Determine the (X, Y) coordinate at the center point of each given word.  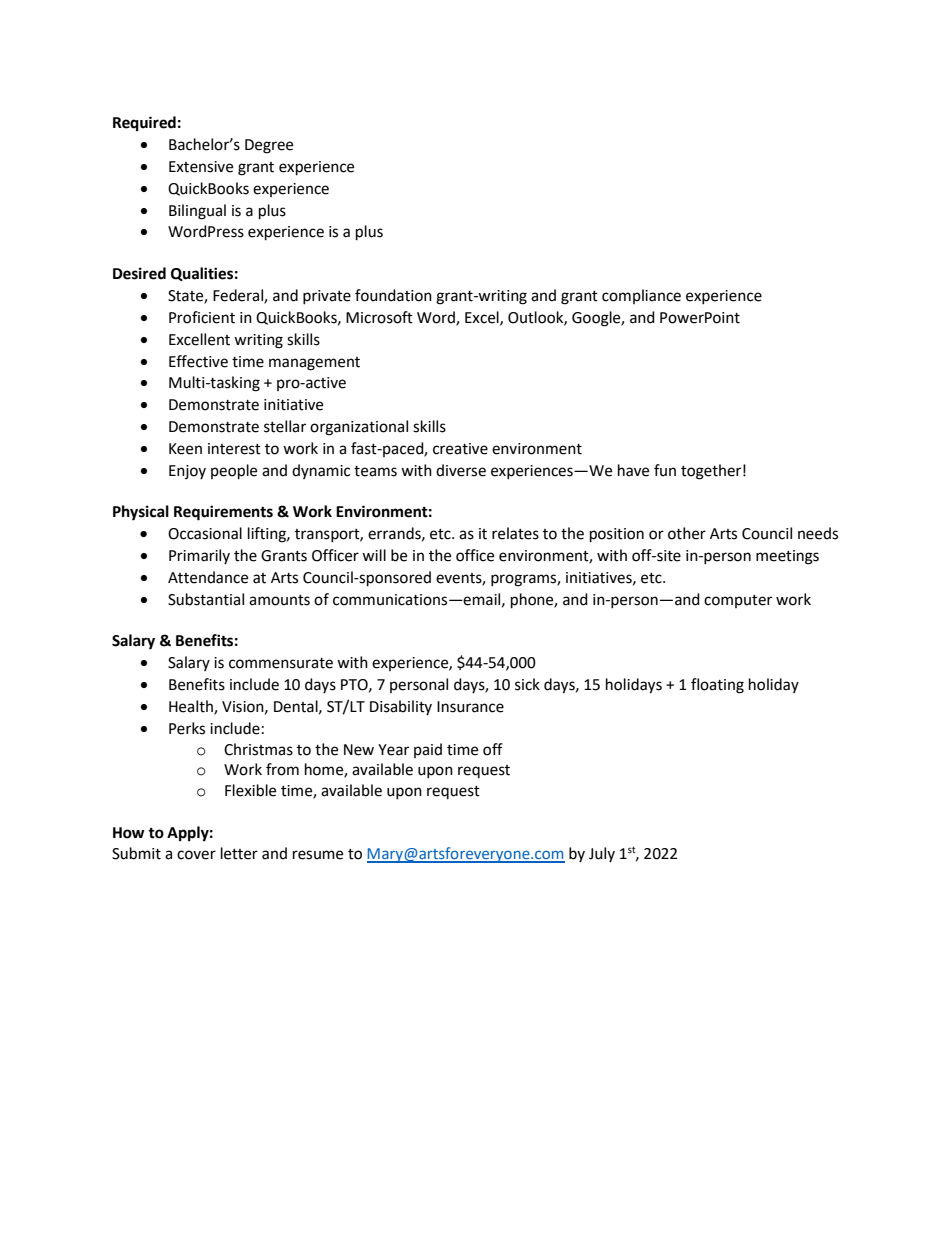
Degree (269, 146)
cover (196, 855)
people (234, 472)
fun (665, 470)
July (602, 854)
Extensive (201, 167)
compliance (641, 296)
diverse (461, 470)
